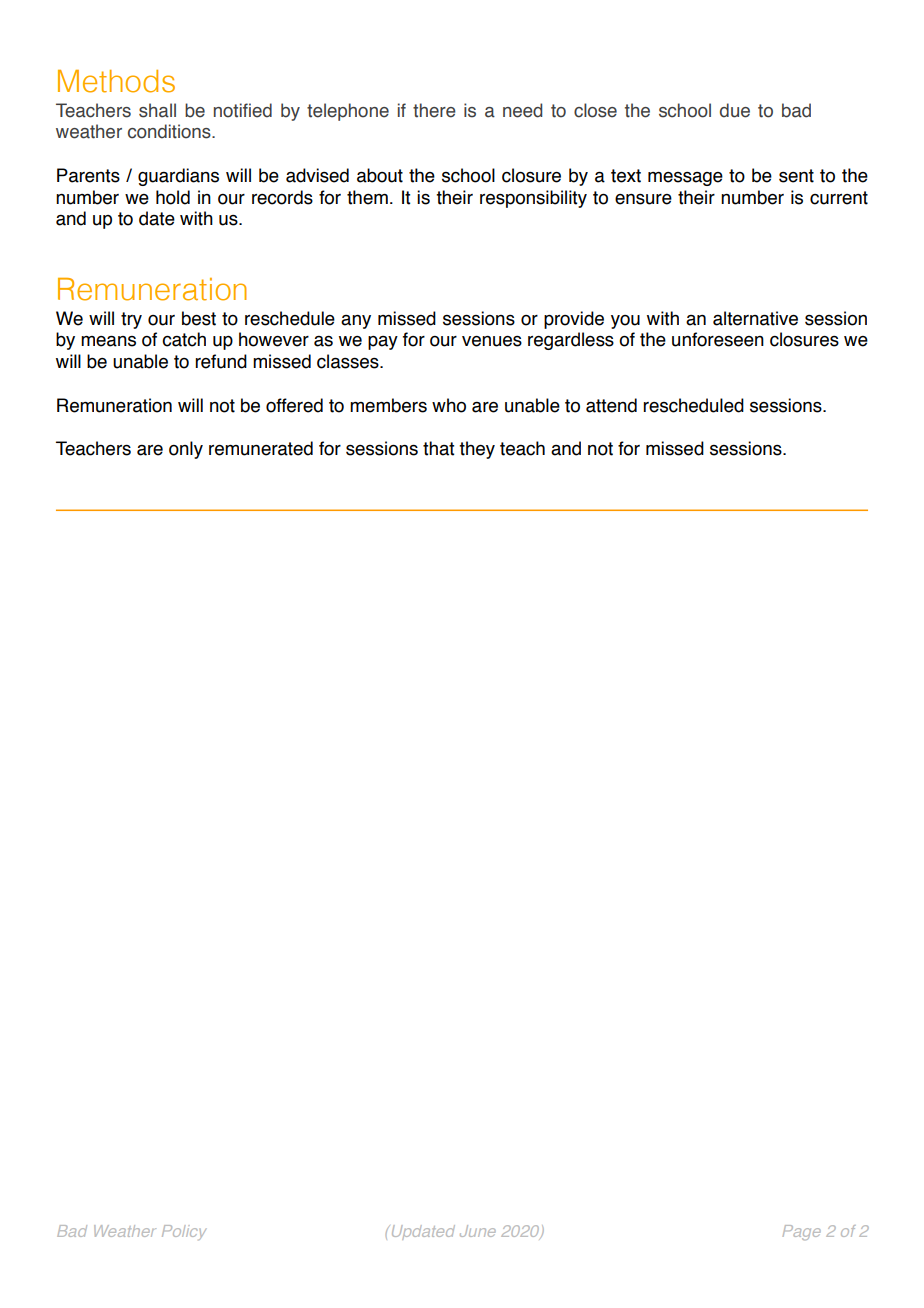 Image resolution: width=924 pixels, height=1308 pixels. What do you see at coordinates (261, 448) in the screenshot?
I see `remunerated` at bounding box center [261, 448].
